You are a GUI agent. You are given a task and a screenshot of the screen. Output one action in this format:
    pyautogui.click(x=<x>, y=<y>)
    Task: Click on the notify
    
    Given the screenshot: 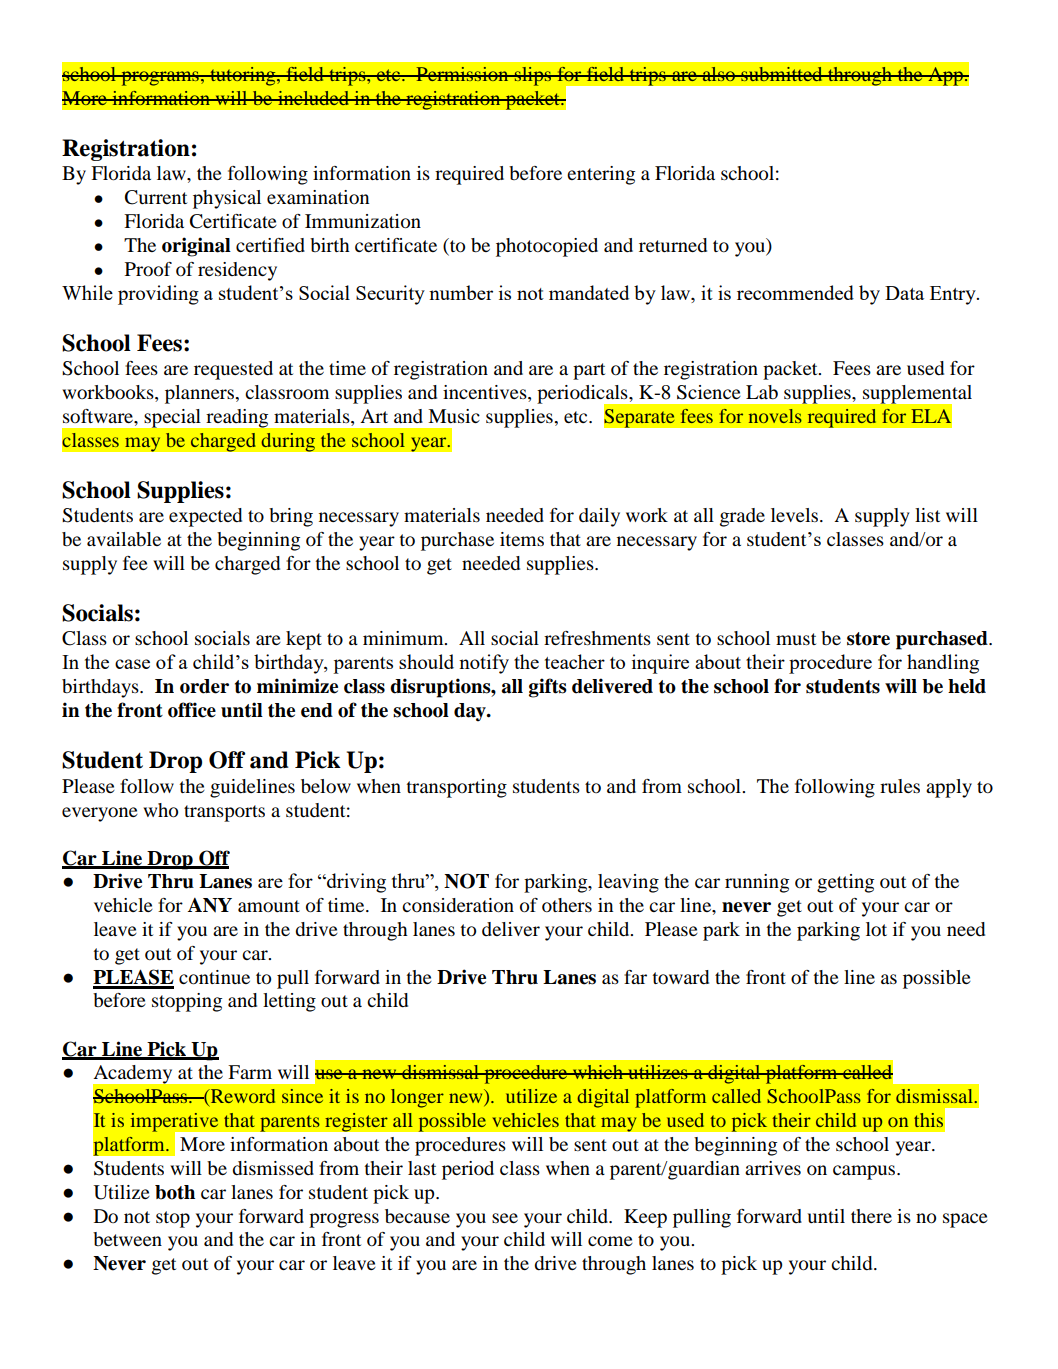 What is the action you would take?
    pyautogui.click(x=484, y=664)
